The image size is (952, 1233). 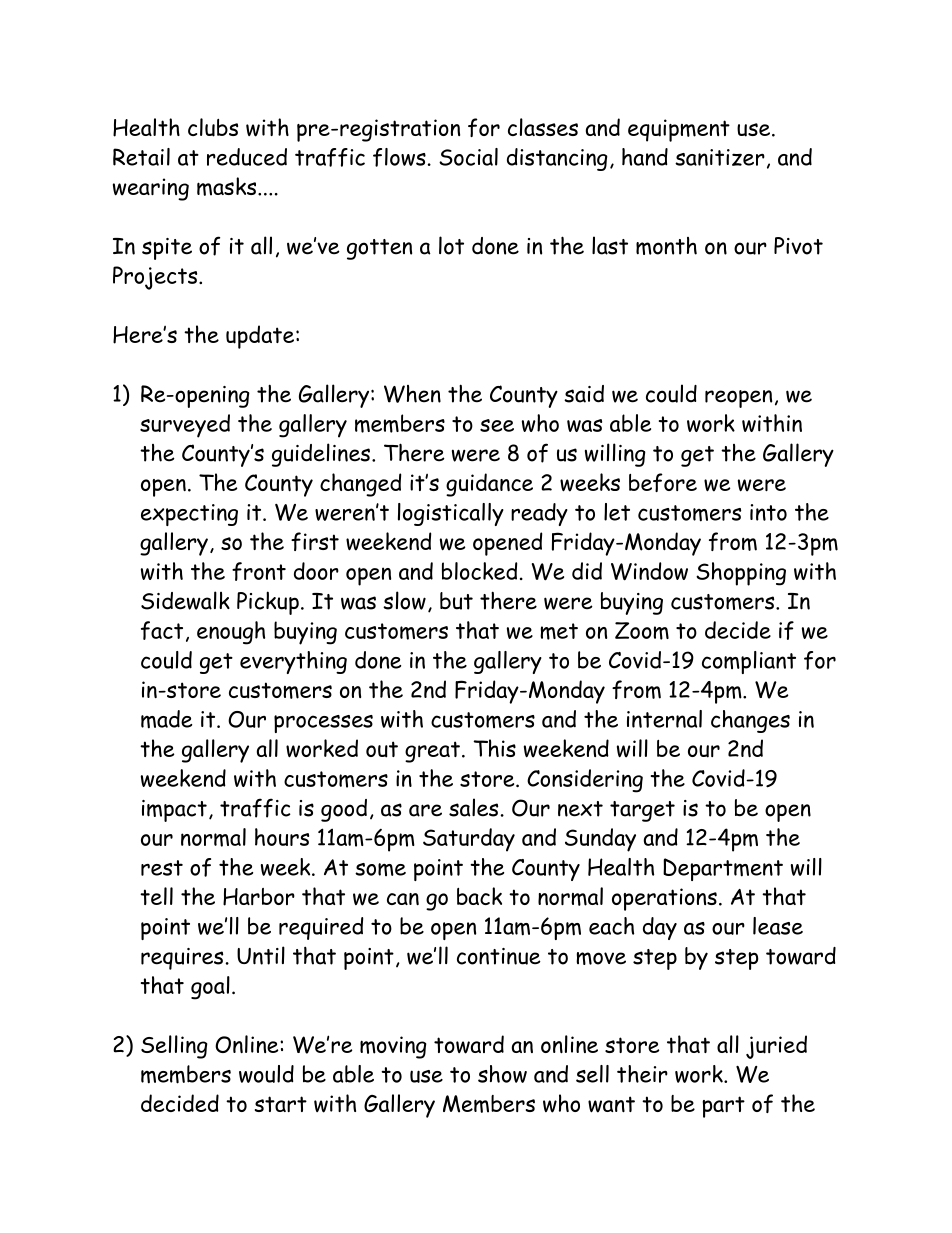 I want to click on Harbor, so click(x=259, y=897).
